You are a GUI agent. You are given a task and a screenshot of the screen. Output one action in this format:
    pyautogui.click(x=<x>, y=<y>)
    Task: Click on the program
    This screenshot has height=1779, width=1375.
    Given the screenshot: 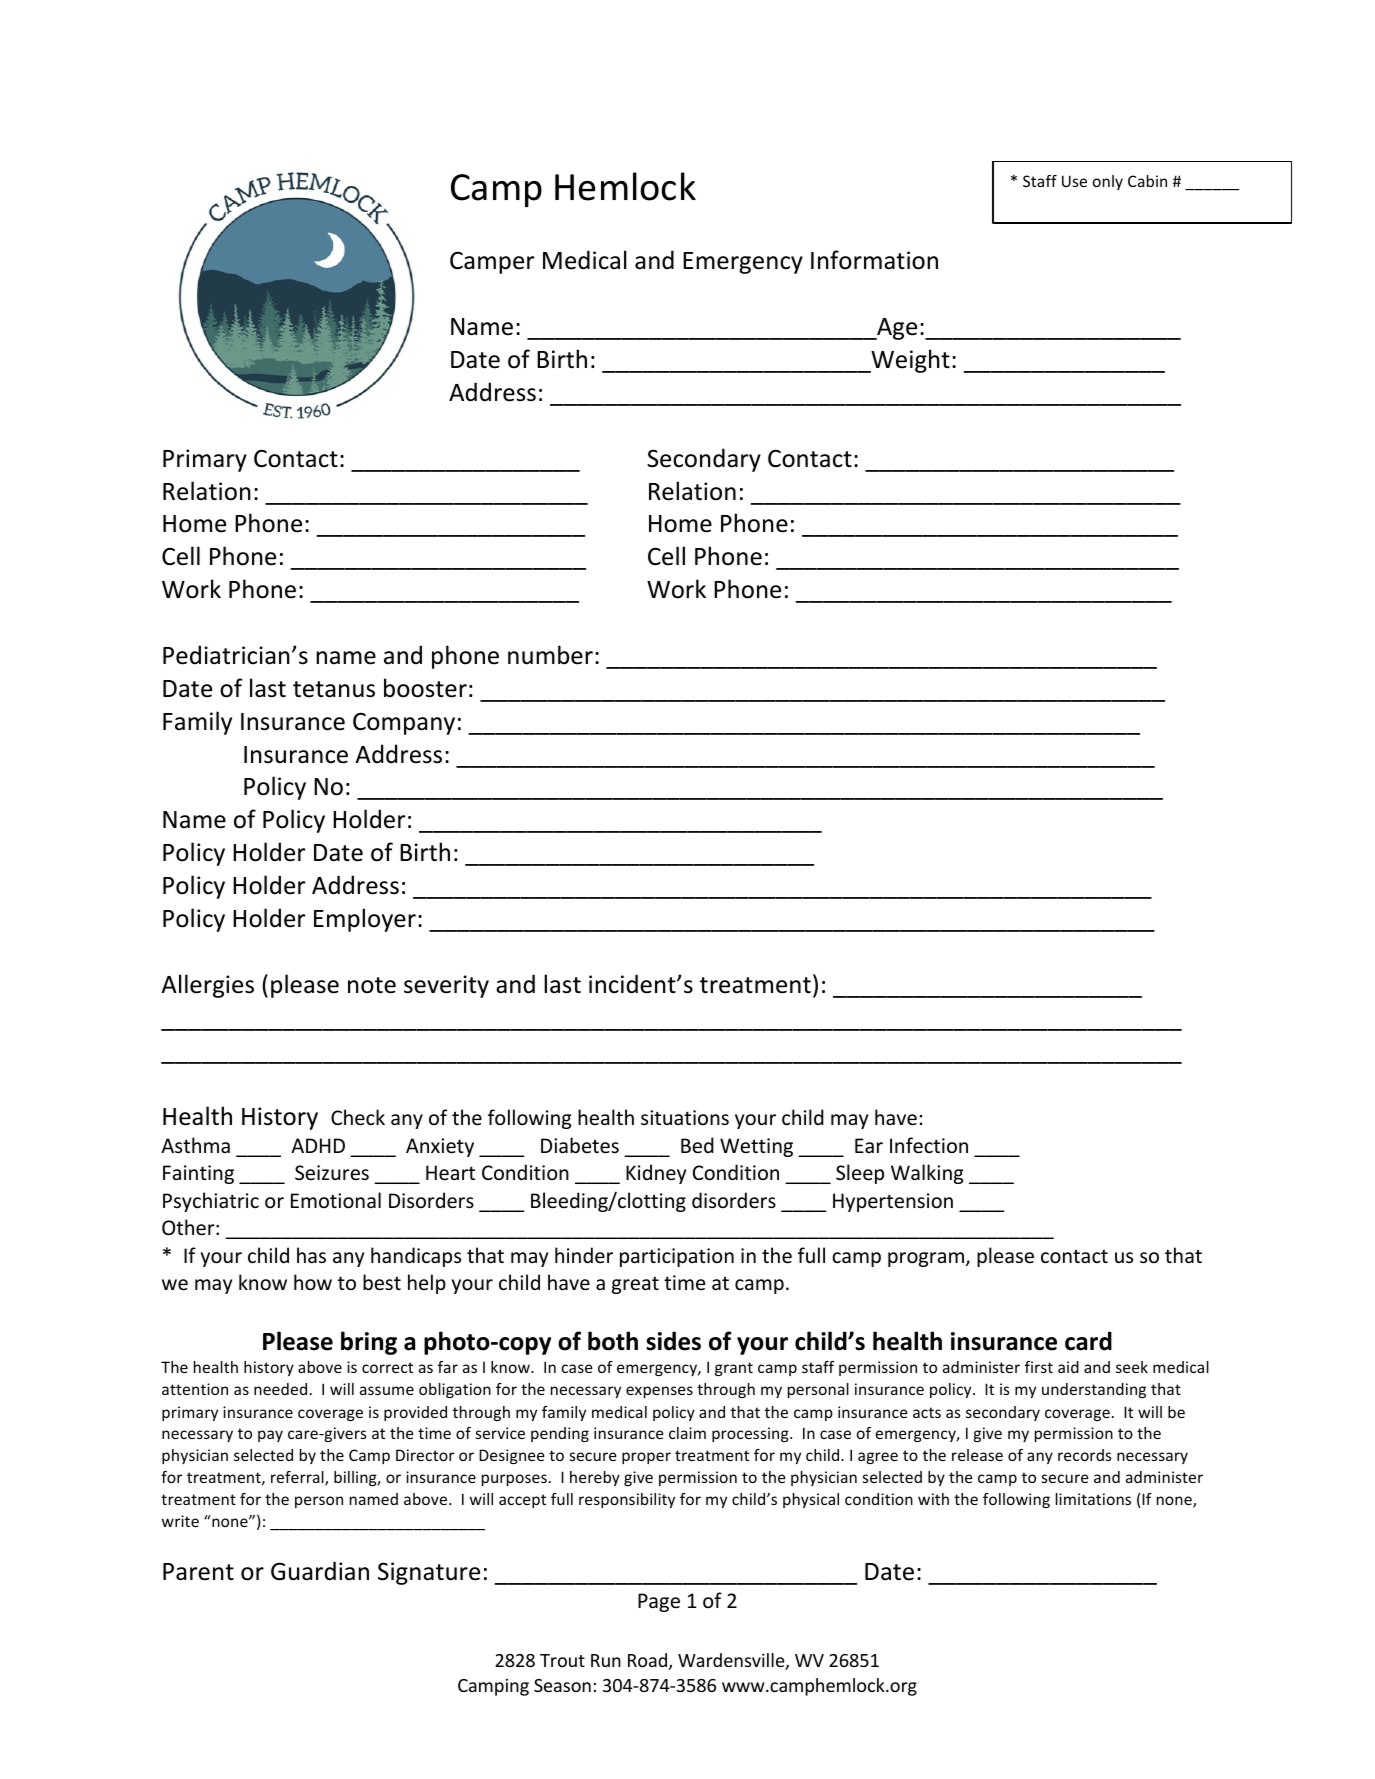 What is the action you would take?
    pyautogui.click(x=926, y=1259)
